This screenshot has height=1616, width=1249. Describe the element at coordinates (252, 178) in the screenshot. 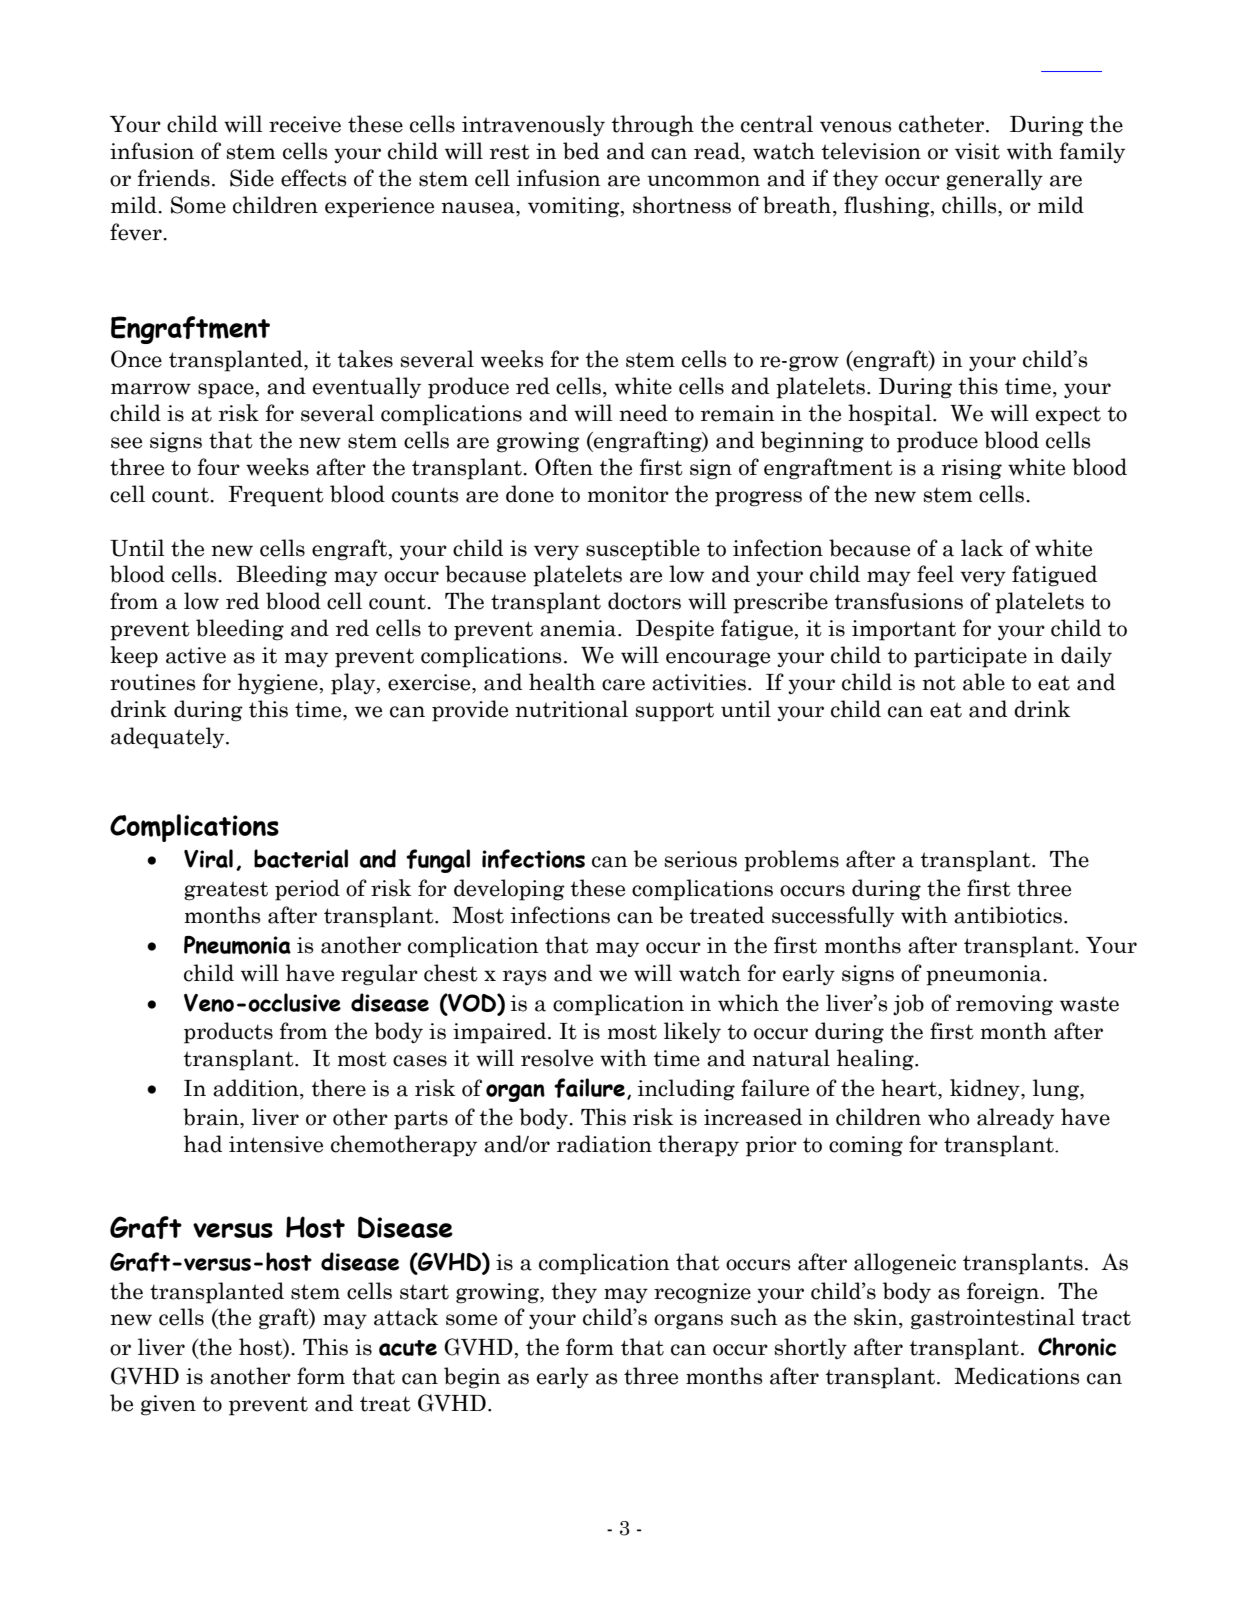

I see `Side` at that location.
